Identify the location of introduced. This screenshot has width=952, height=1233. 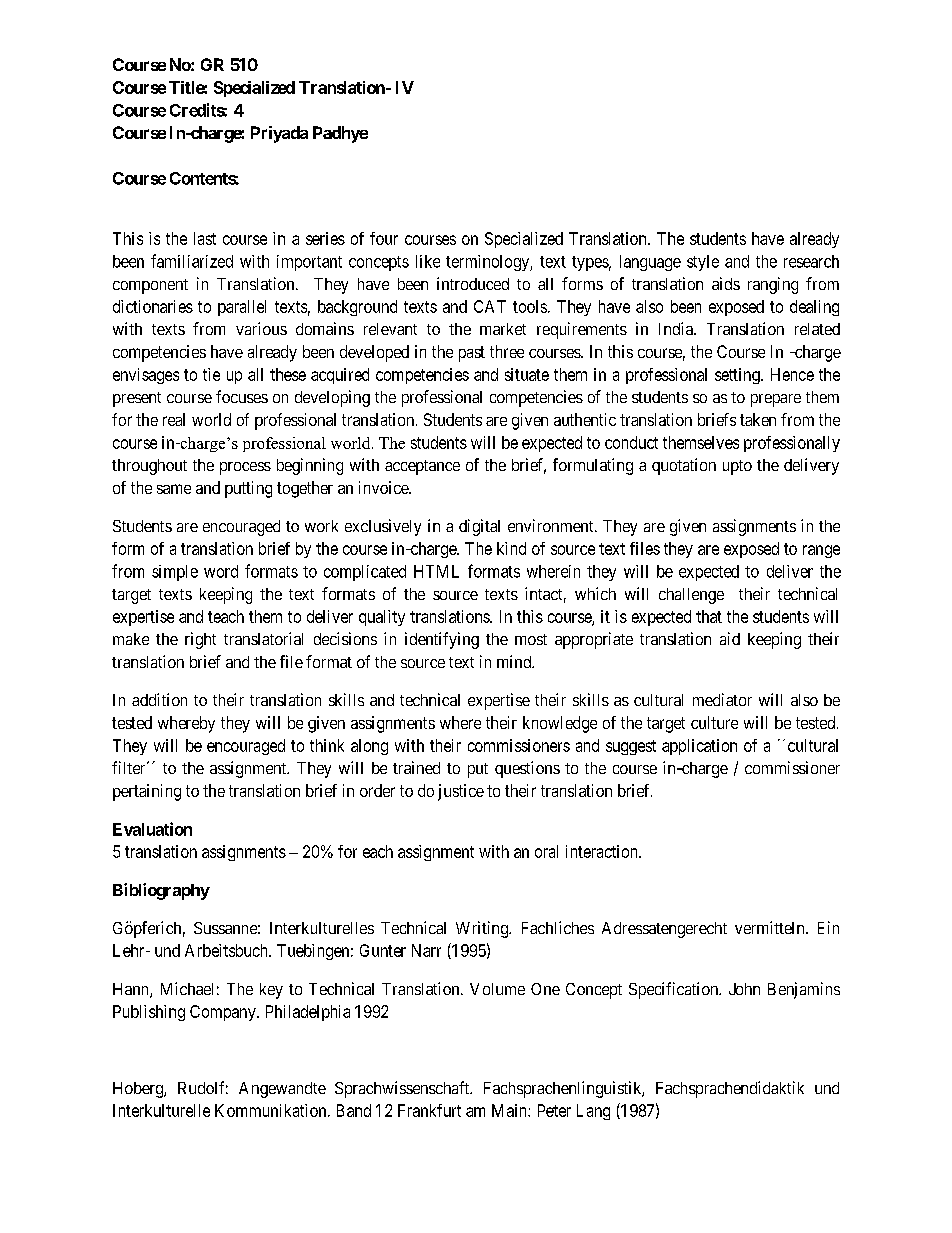
(473, 283).
